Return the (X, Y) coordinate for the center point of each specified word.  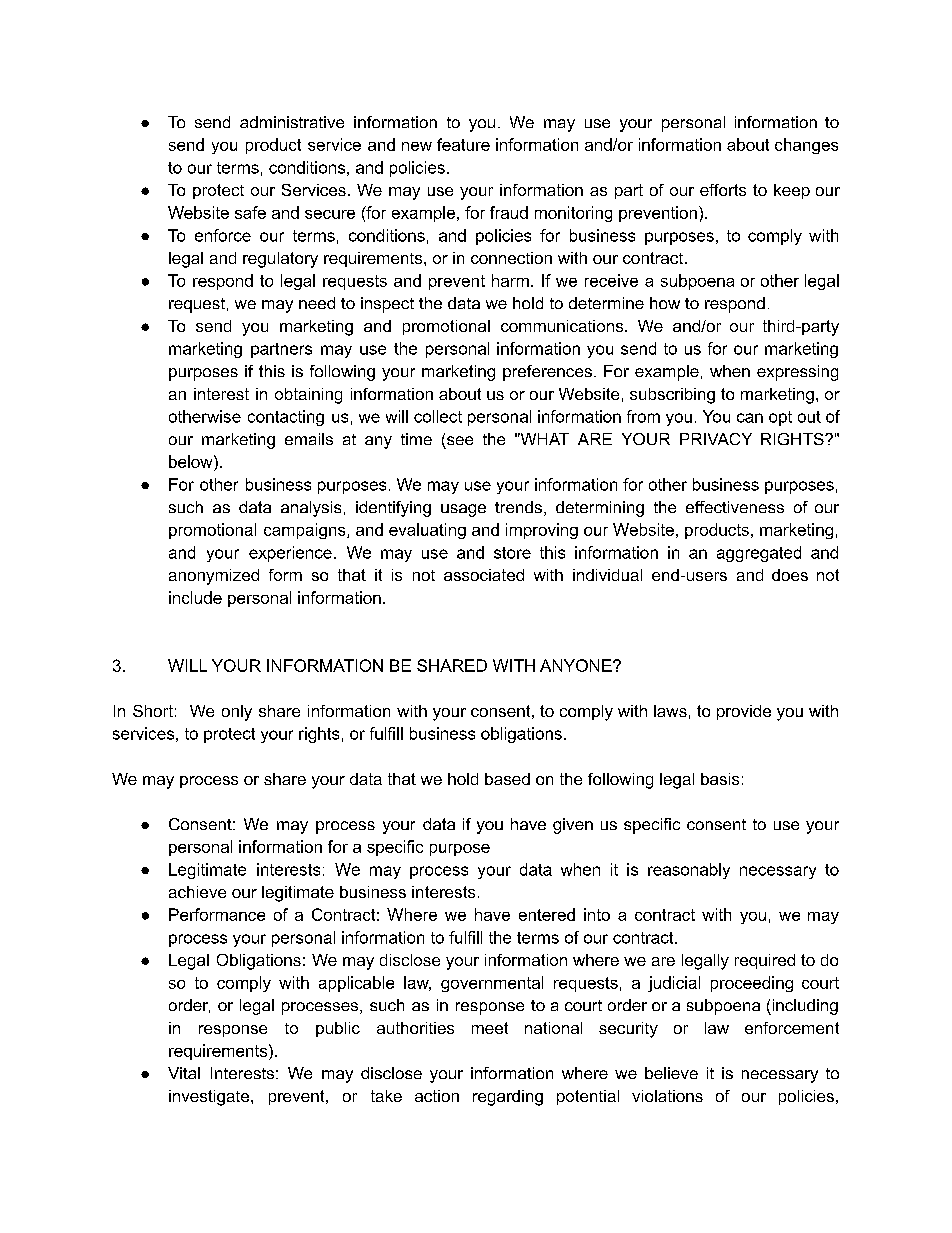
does (790, 575)
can (750, 418)
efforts (723, 190)
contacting (286, 418)
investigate (210, 1098)
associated (484, 575)
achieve (197, 892)
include (195, 597)
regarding (508, 1098)
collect (438, 416)
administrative (292, 122)
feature (463, 144)
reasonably (689, 871)
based (507, 779)
